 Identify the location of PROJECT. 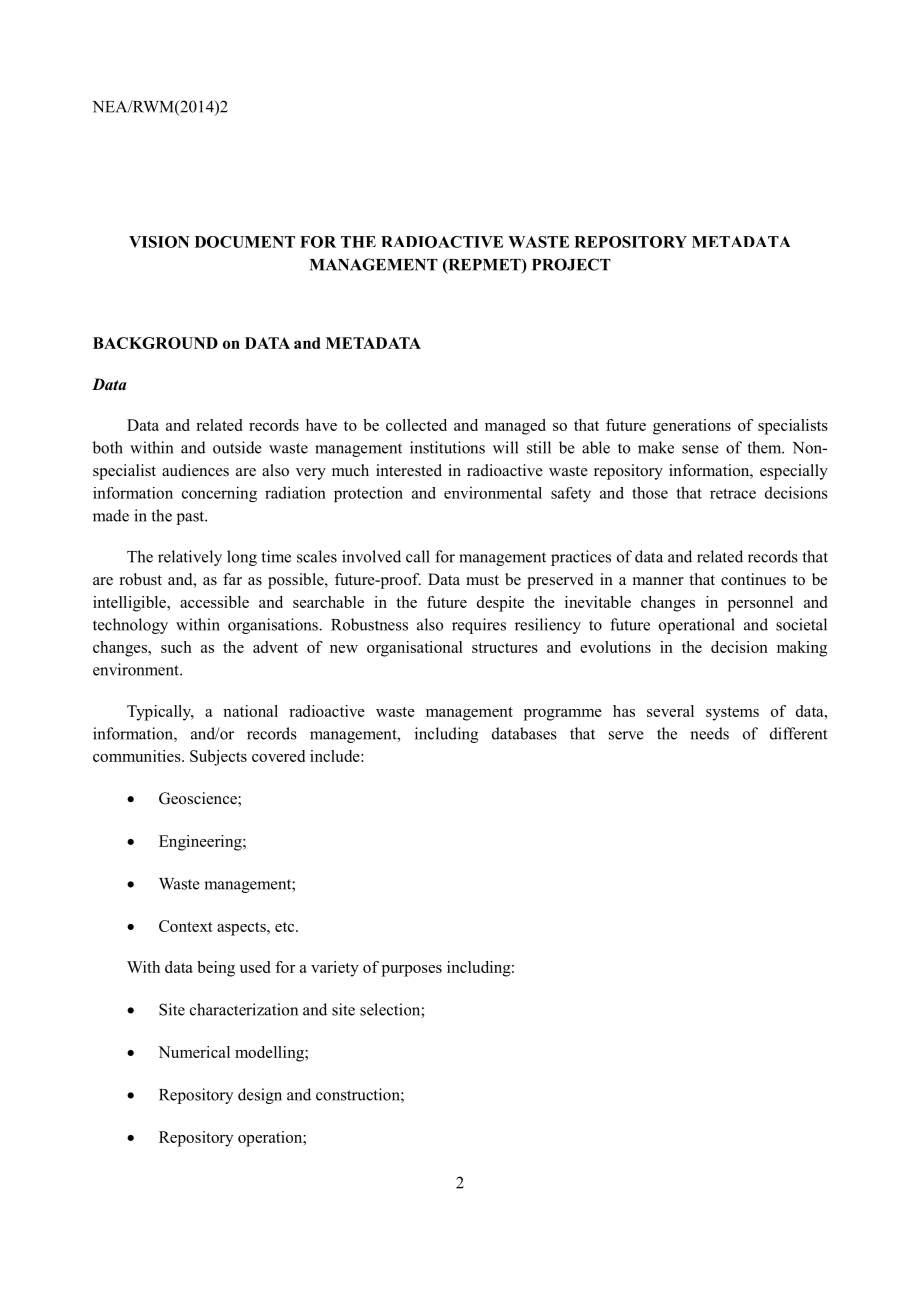
(571, 264).
